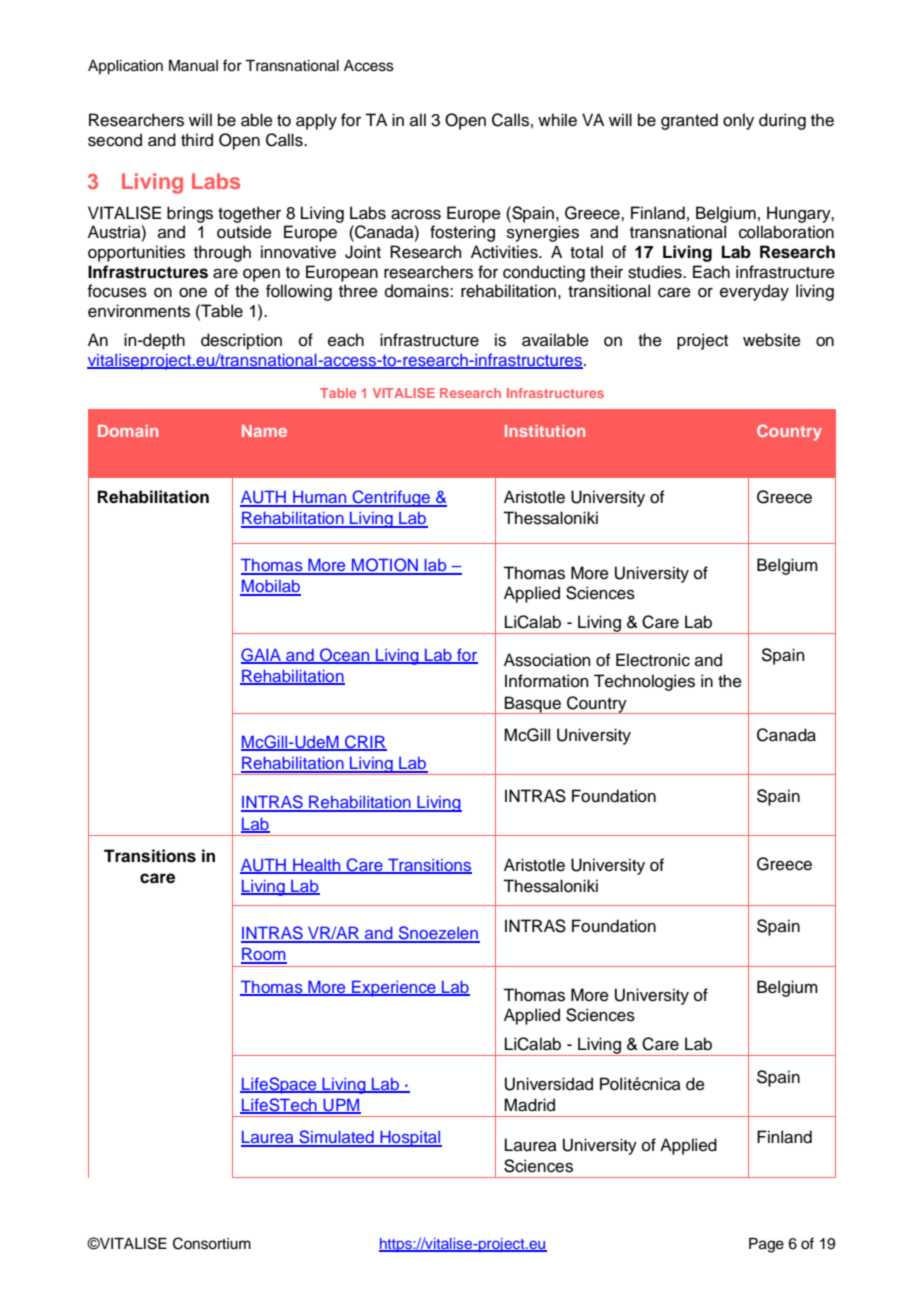 The width and height of the screenshot is (924, 1308). Describe the element at coordinates (394, 988) in the screenshot. I see `Experience` at that location.
